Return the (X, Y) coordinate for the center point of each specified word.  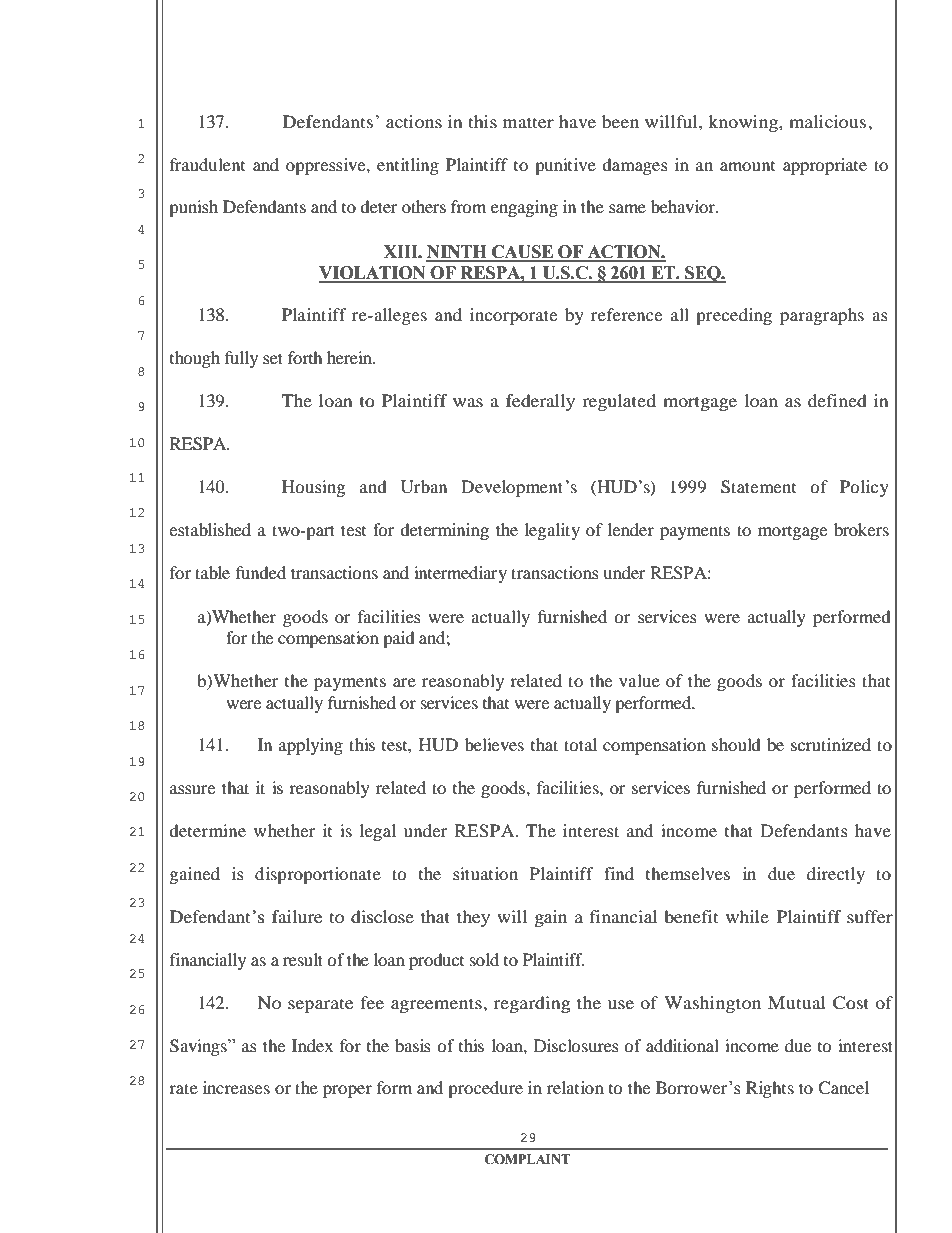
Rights (770, 1089)
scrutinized (831, 744)
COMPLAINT (527, 1159)
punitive (565, 166)
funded (261, 572)
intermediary (460, 574)
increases (236, 1087)
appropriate (825, 166)
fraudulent (207, 164)
